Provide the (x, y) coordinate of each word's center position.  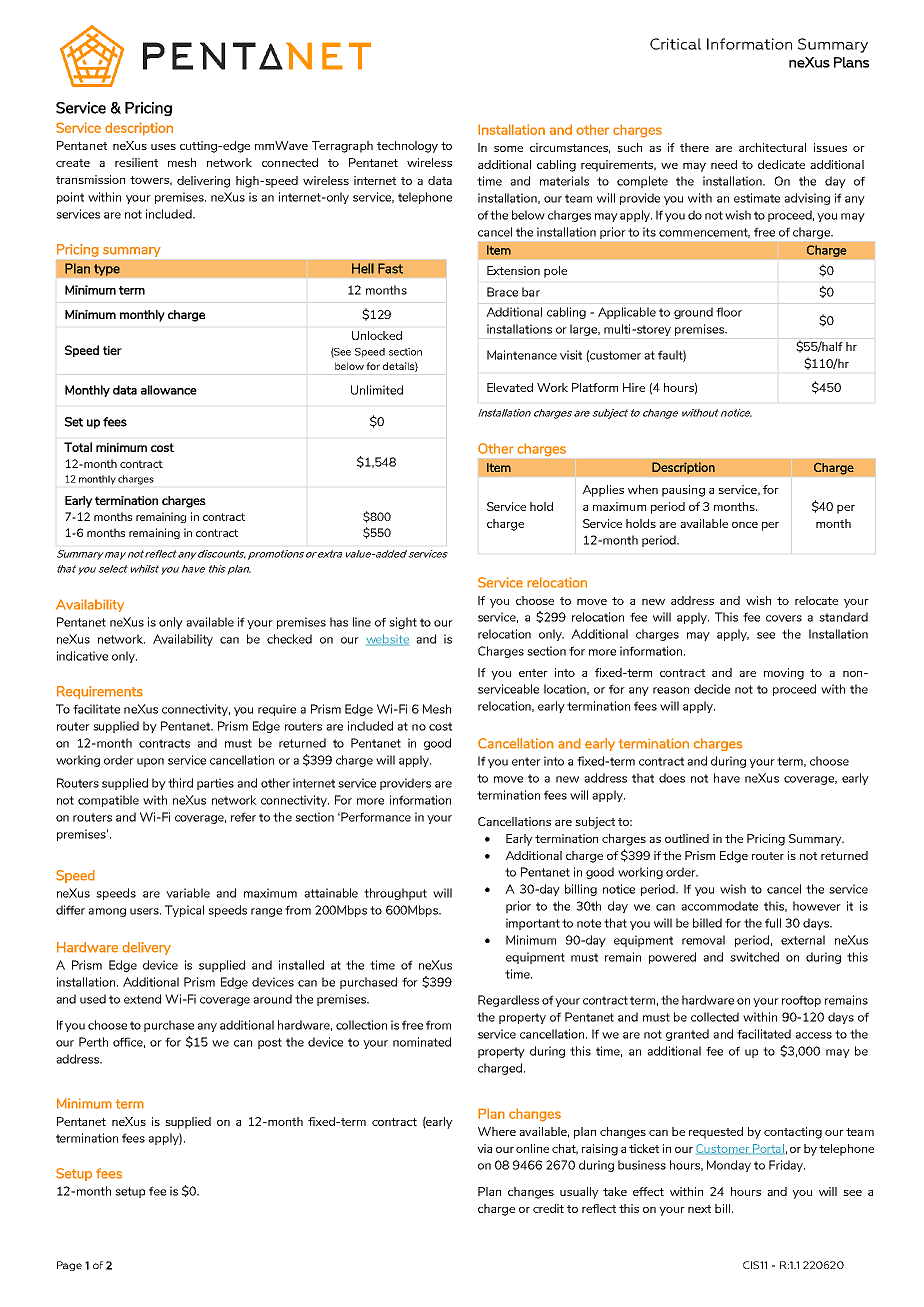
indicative (82, 656)
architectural (772, 147)
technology (407, 147)
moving (784, 674)
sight (403, 623)
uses (163, 147)
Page (69, 1266)
